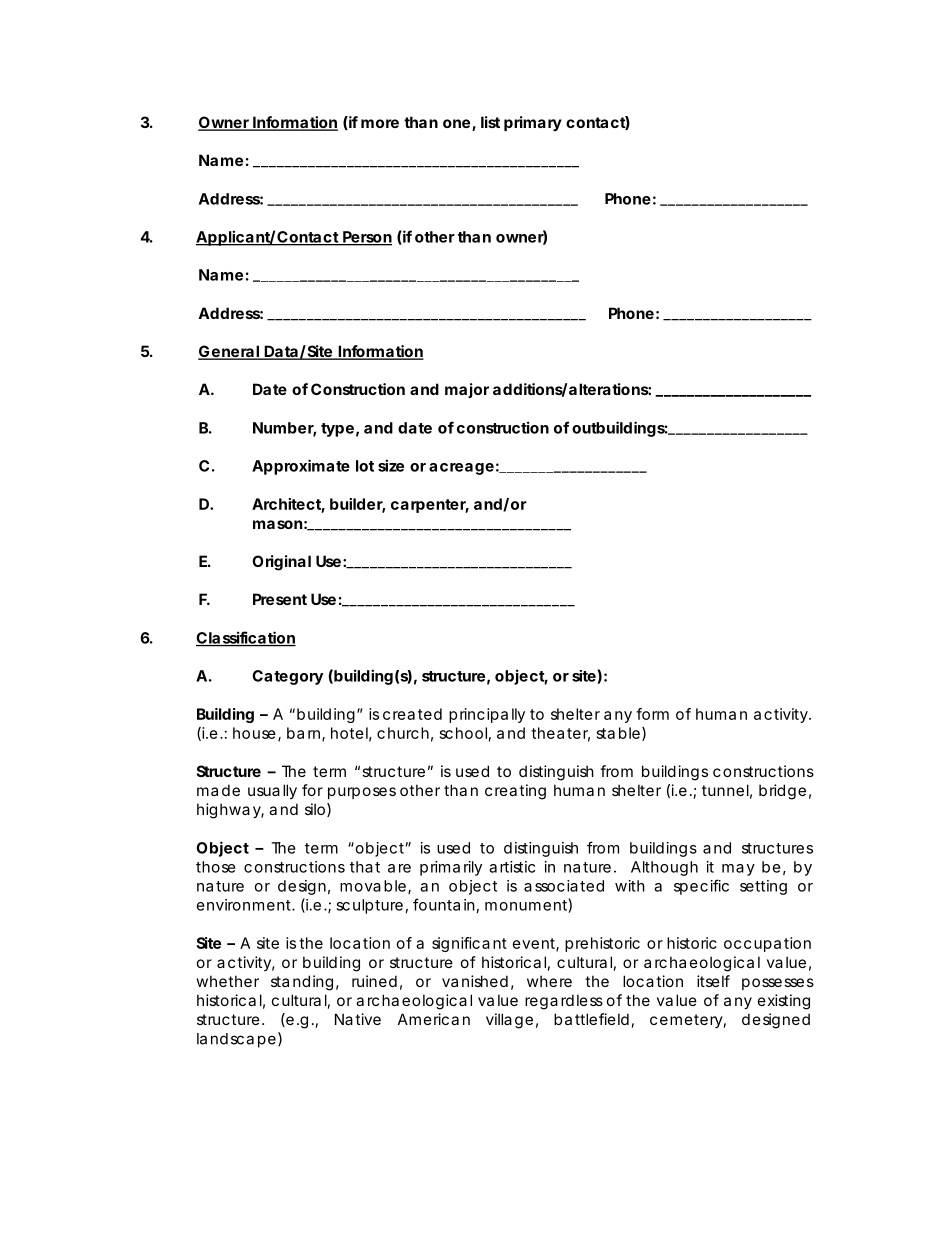 The image size is (952, 1233). What do you see at coordinates (302, 983) in the screenshot?
I see `standing` at bounding box center [302, 983].
